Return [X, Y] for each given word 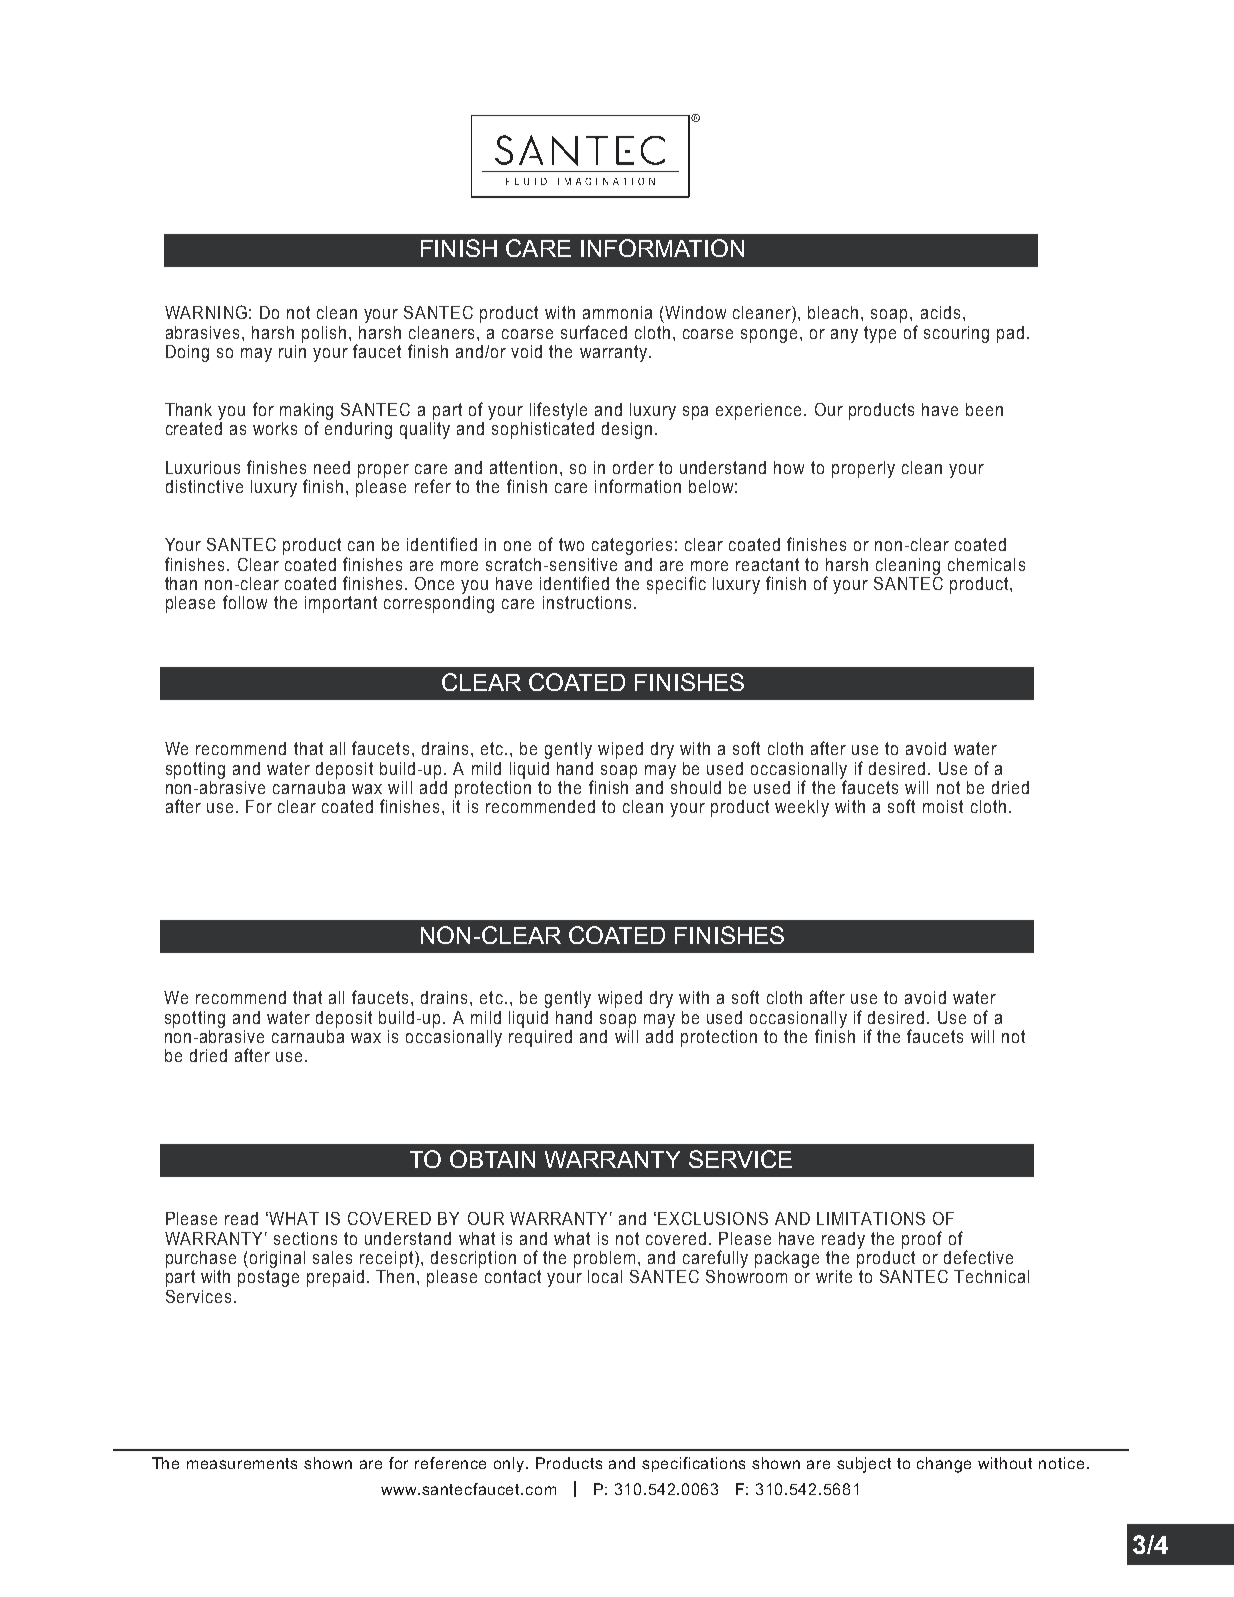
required [540, 1037]
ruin [292, 350]
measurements [242, 1463]
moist [943, 806]
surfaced [594, 332]
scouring [956, 334]
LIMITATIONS [871, 1218]
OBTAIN [492, 1159]
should [695, 786]
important [341, 604]
